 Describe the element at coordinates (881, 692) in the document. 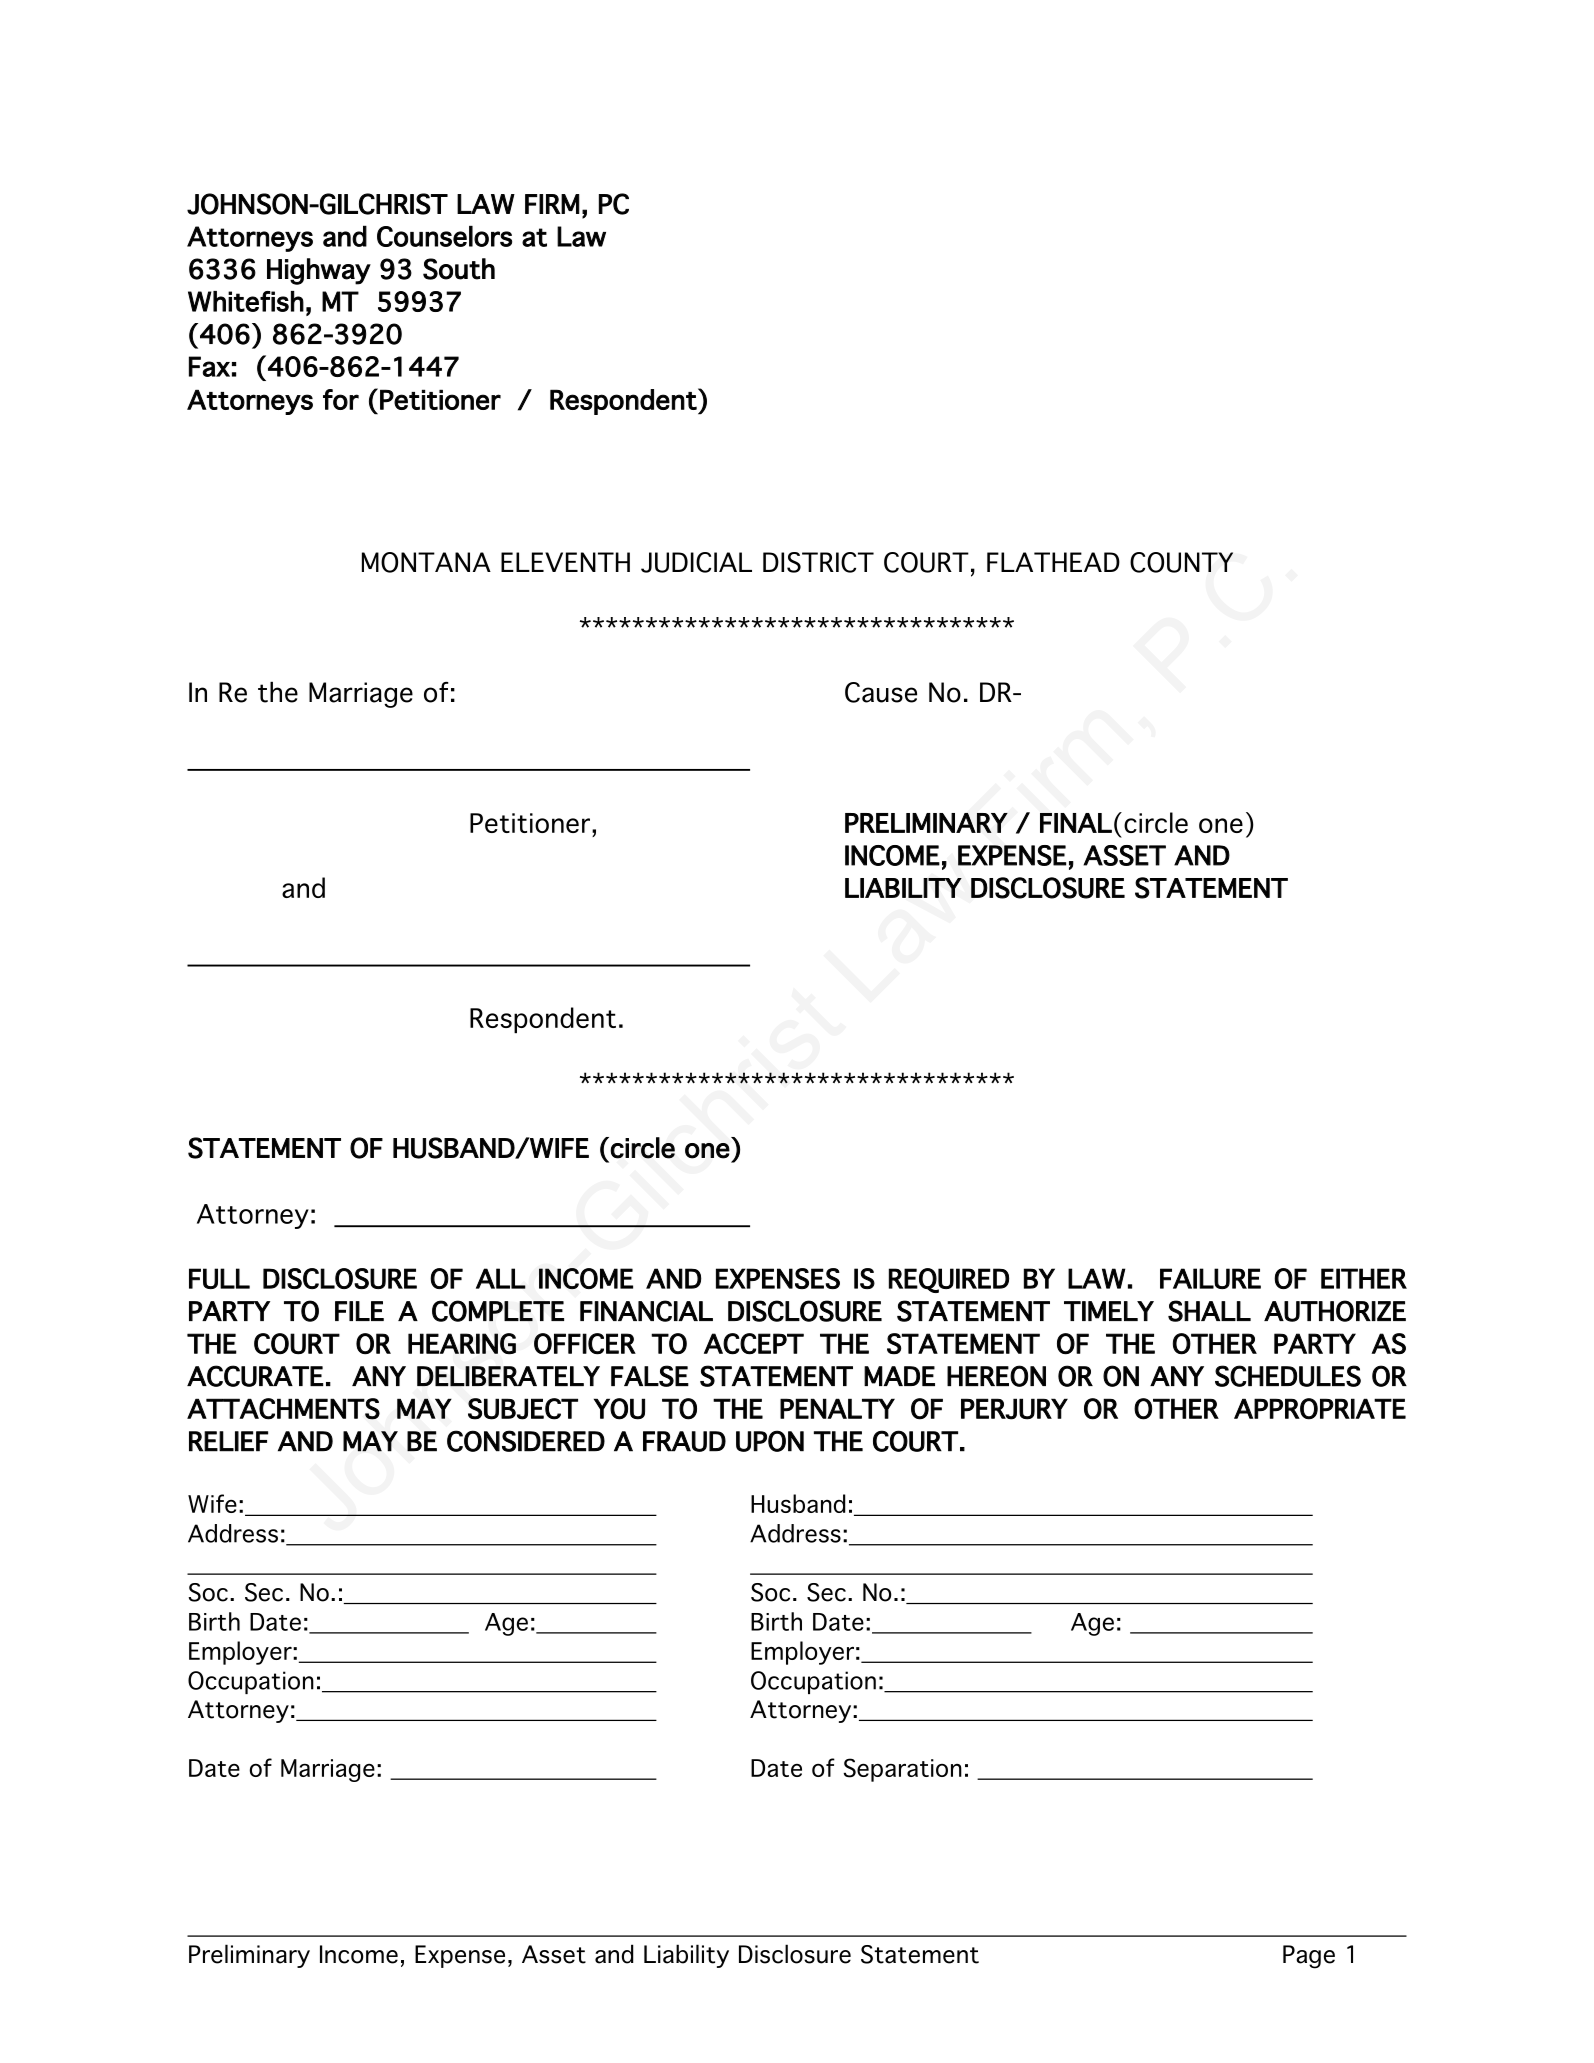

I see `Cause` at that location.
